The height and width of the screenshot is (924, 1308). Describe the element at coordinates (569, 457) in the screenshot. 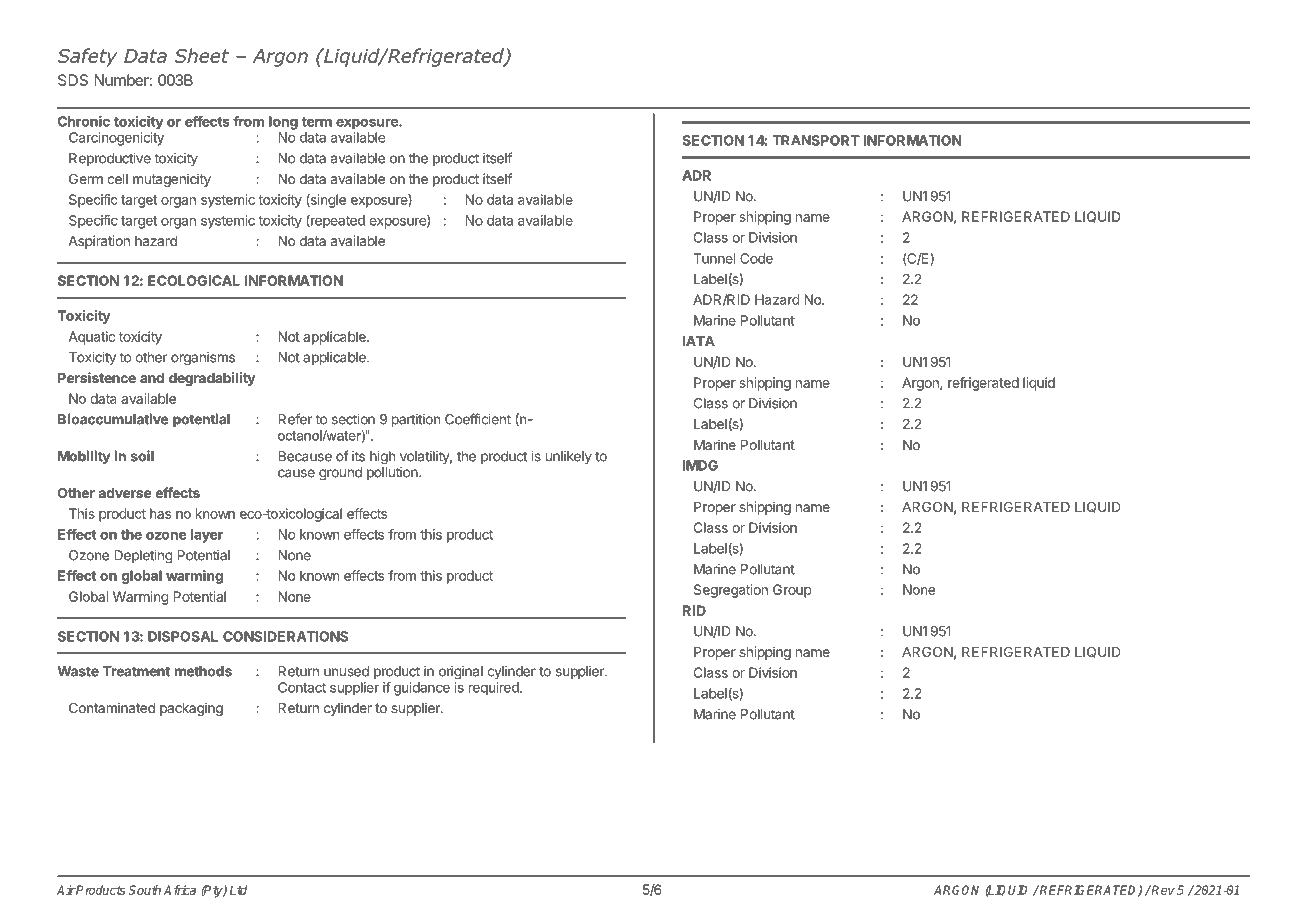

I see `unlikely` at that location.
